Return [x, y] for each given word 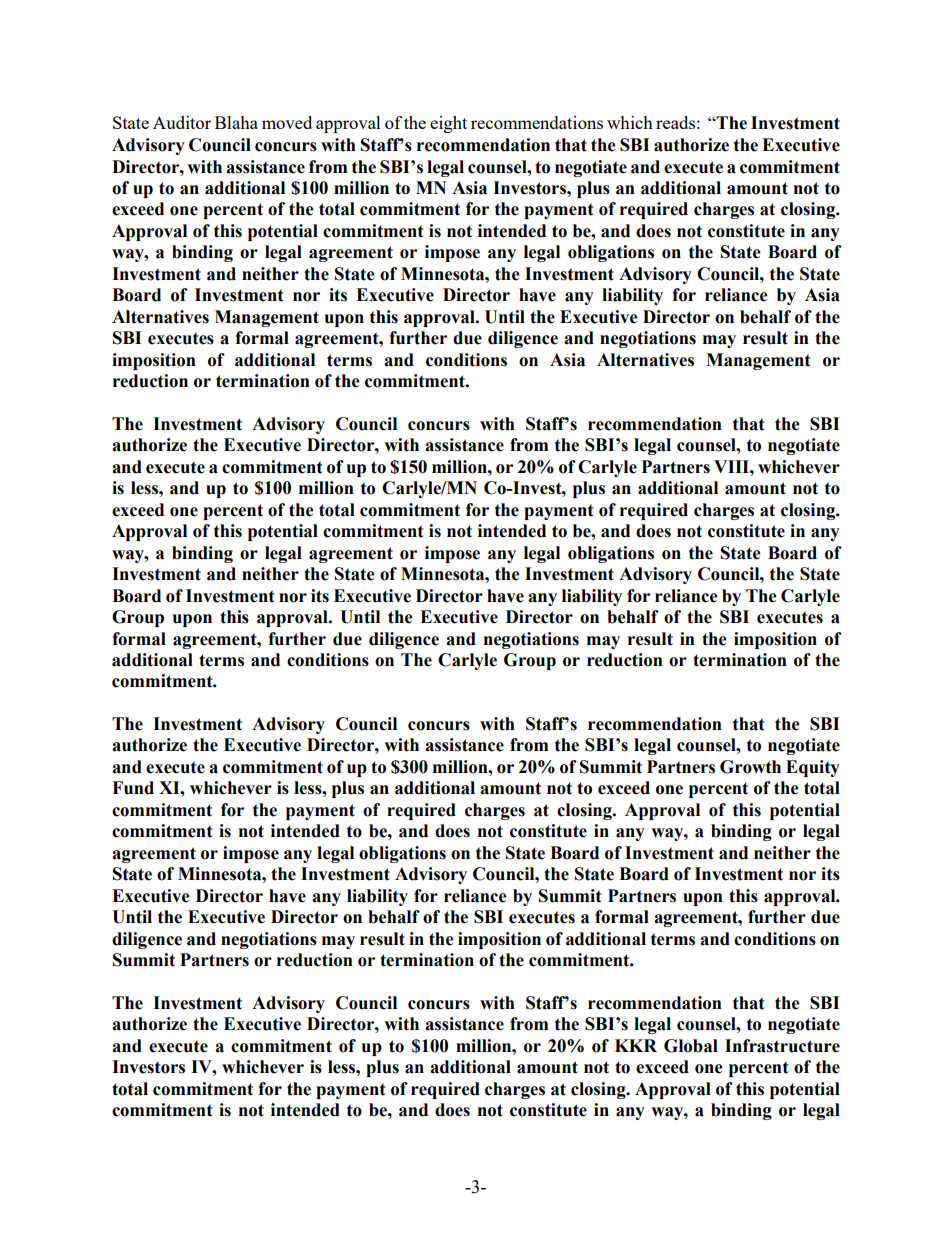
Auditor [182, 122]
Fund [133, 788]
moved [287, 122]
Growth [750, 767]
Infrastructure [782, 1046]
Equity [813, 768]
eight [448, 124]
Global [691, 1046]
